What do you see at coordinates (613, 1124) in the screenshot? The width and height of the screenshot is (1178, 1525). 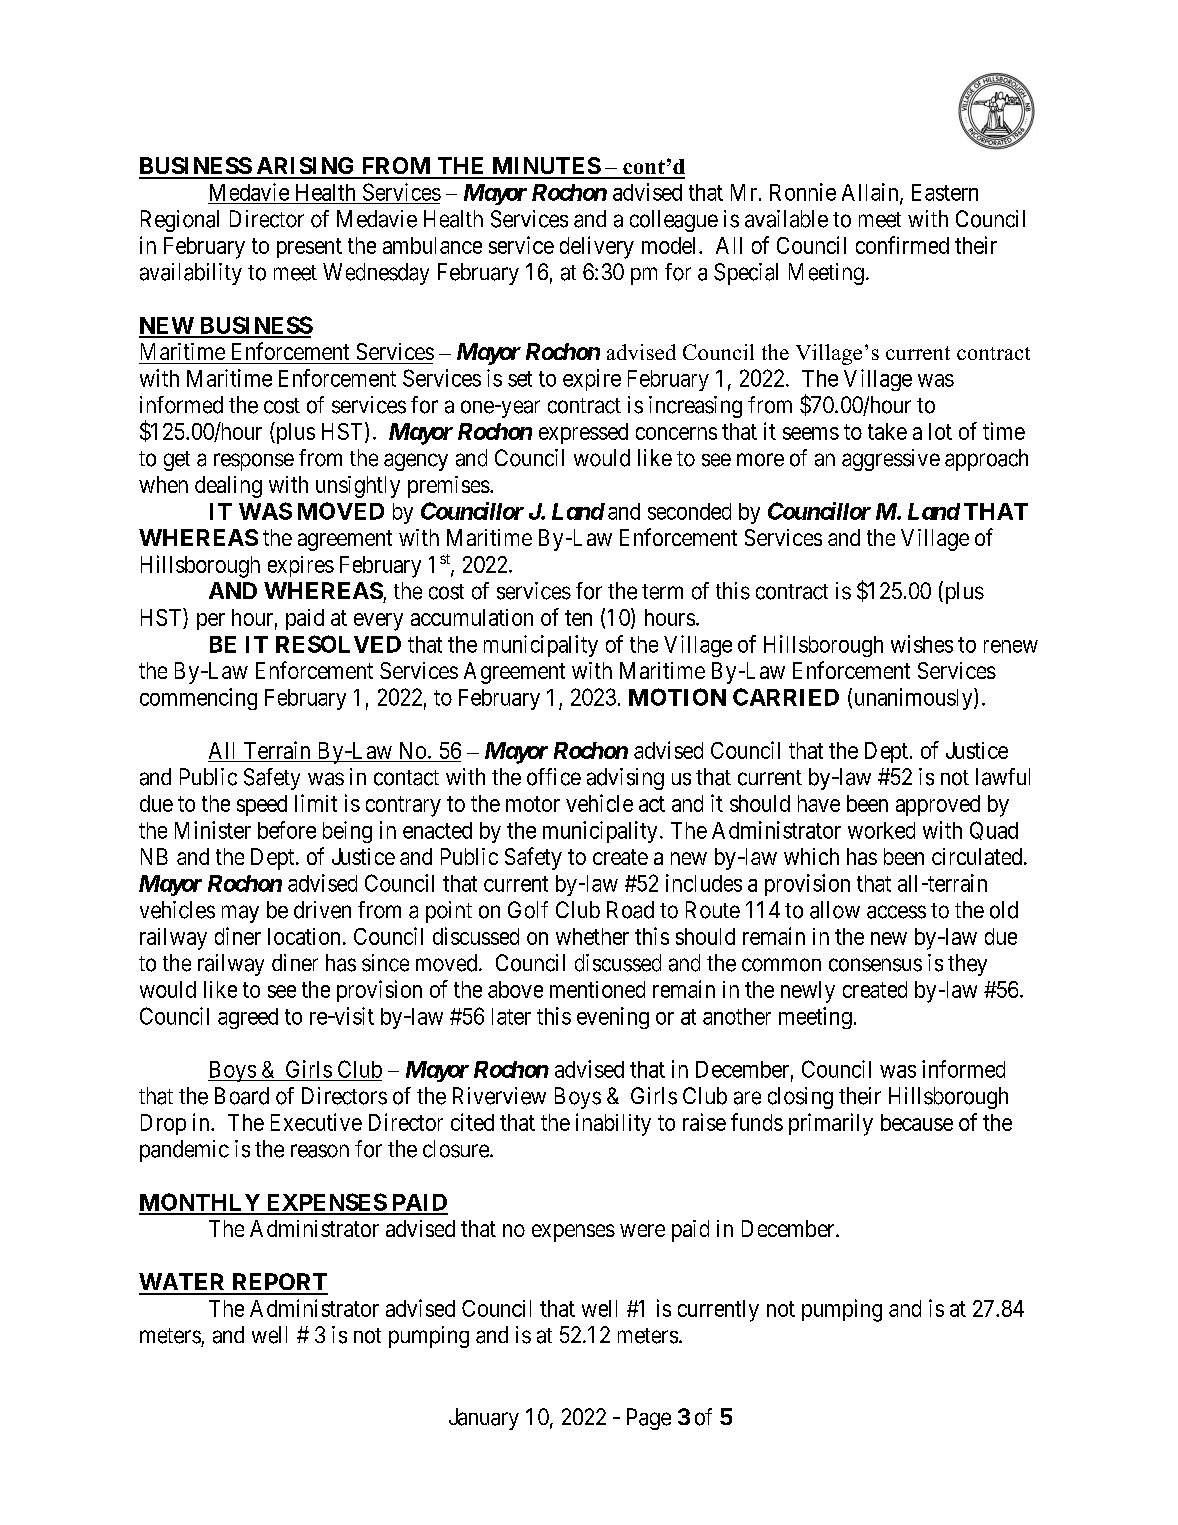 I see `inability` at bounding box center [613, 1124].
